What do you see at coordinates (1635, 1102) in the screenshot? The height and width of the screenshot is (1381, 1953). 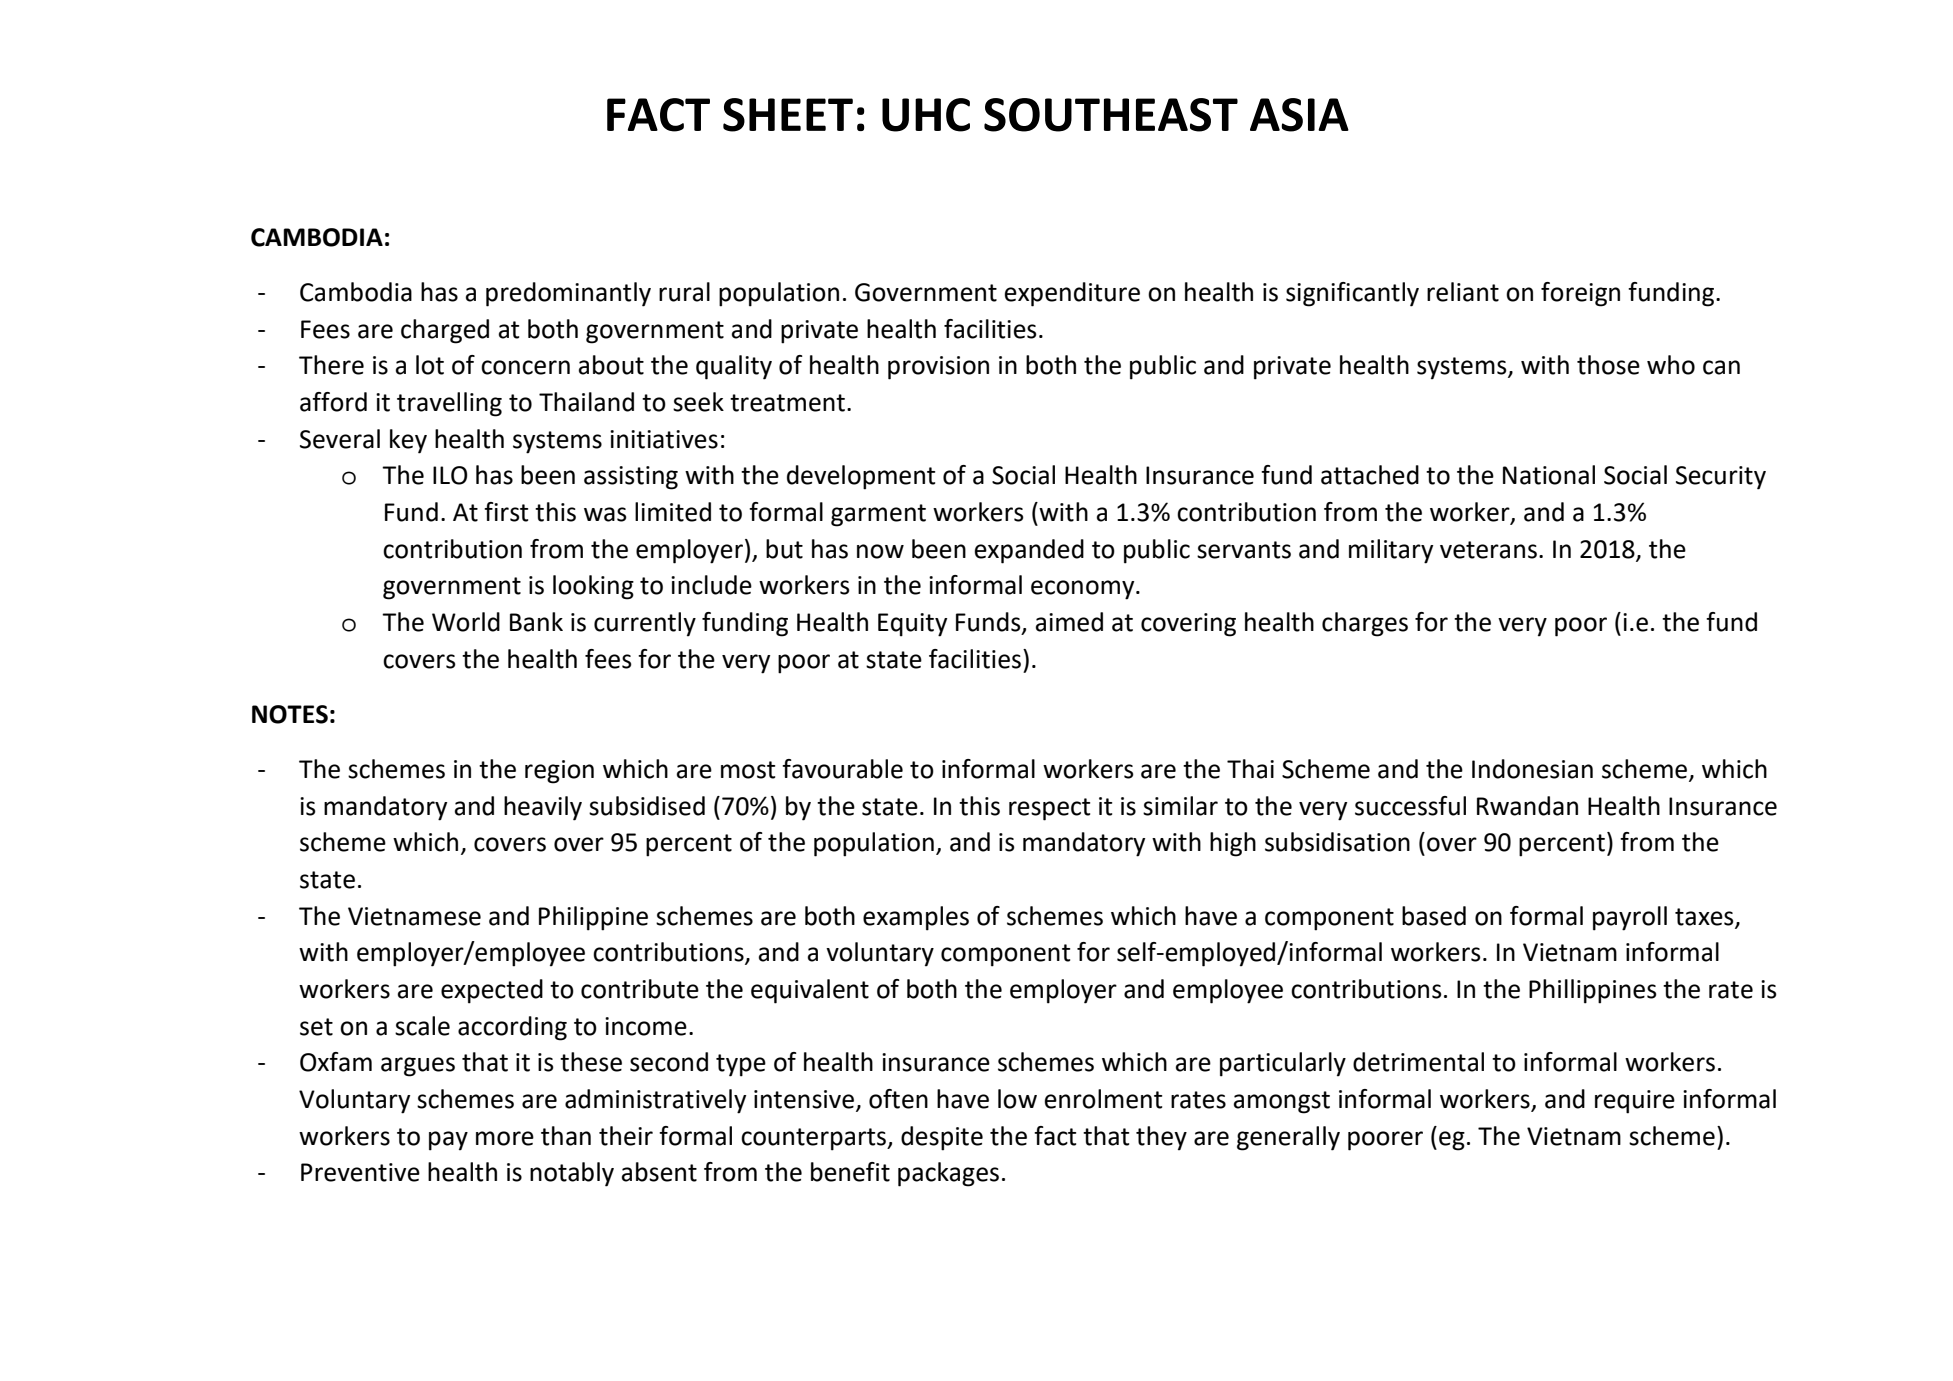 I see `require` at bounding box center [1635, 1102].
